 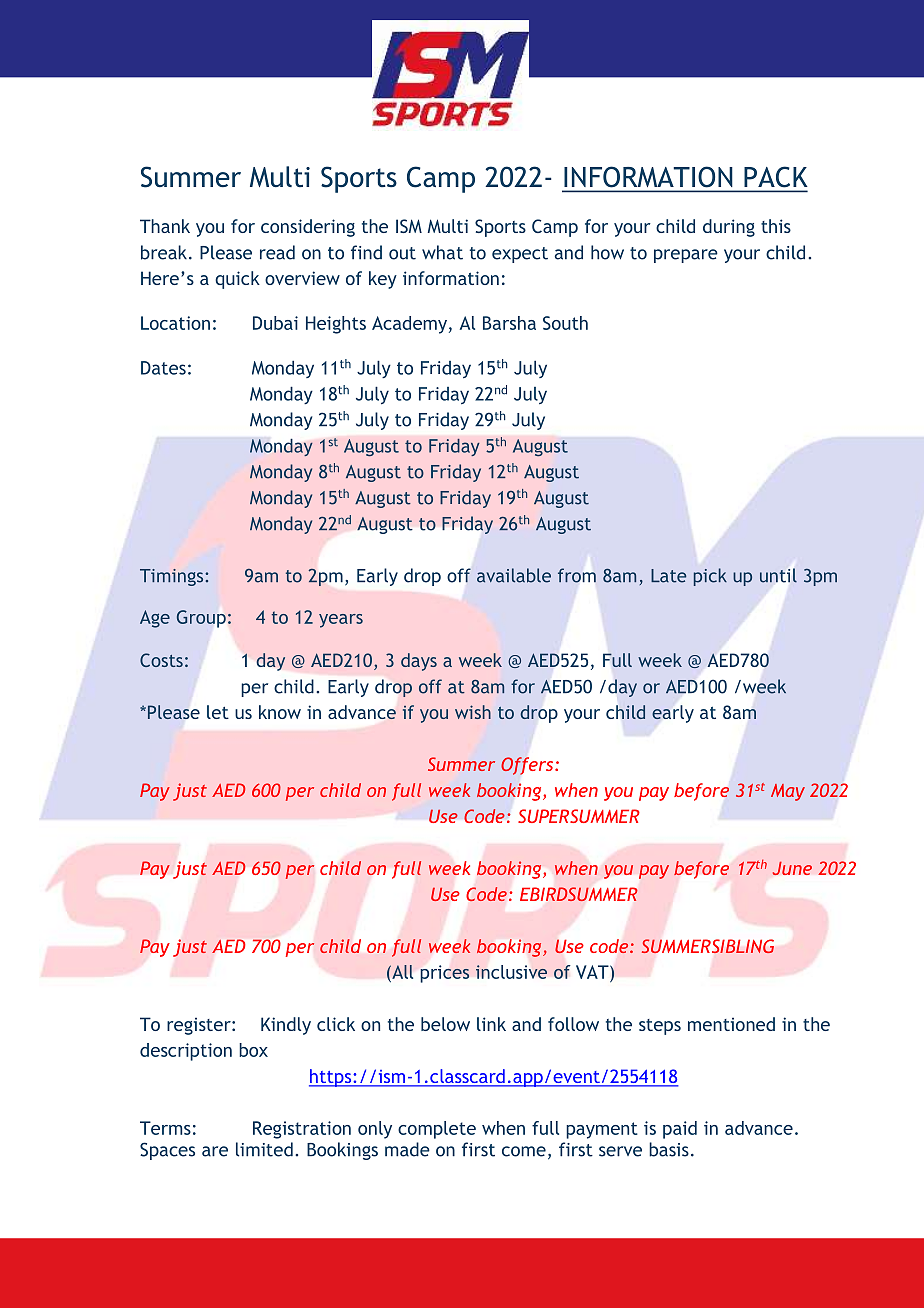 I want to click on quick, so click(x=237, y=280).
